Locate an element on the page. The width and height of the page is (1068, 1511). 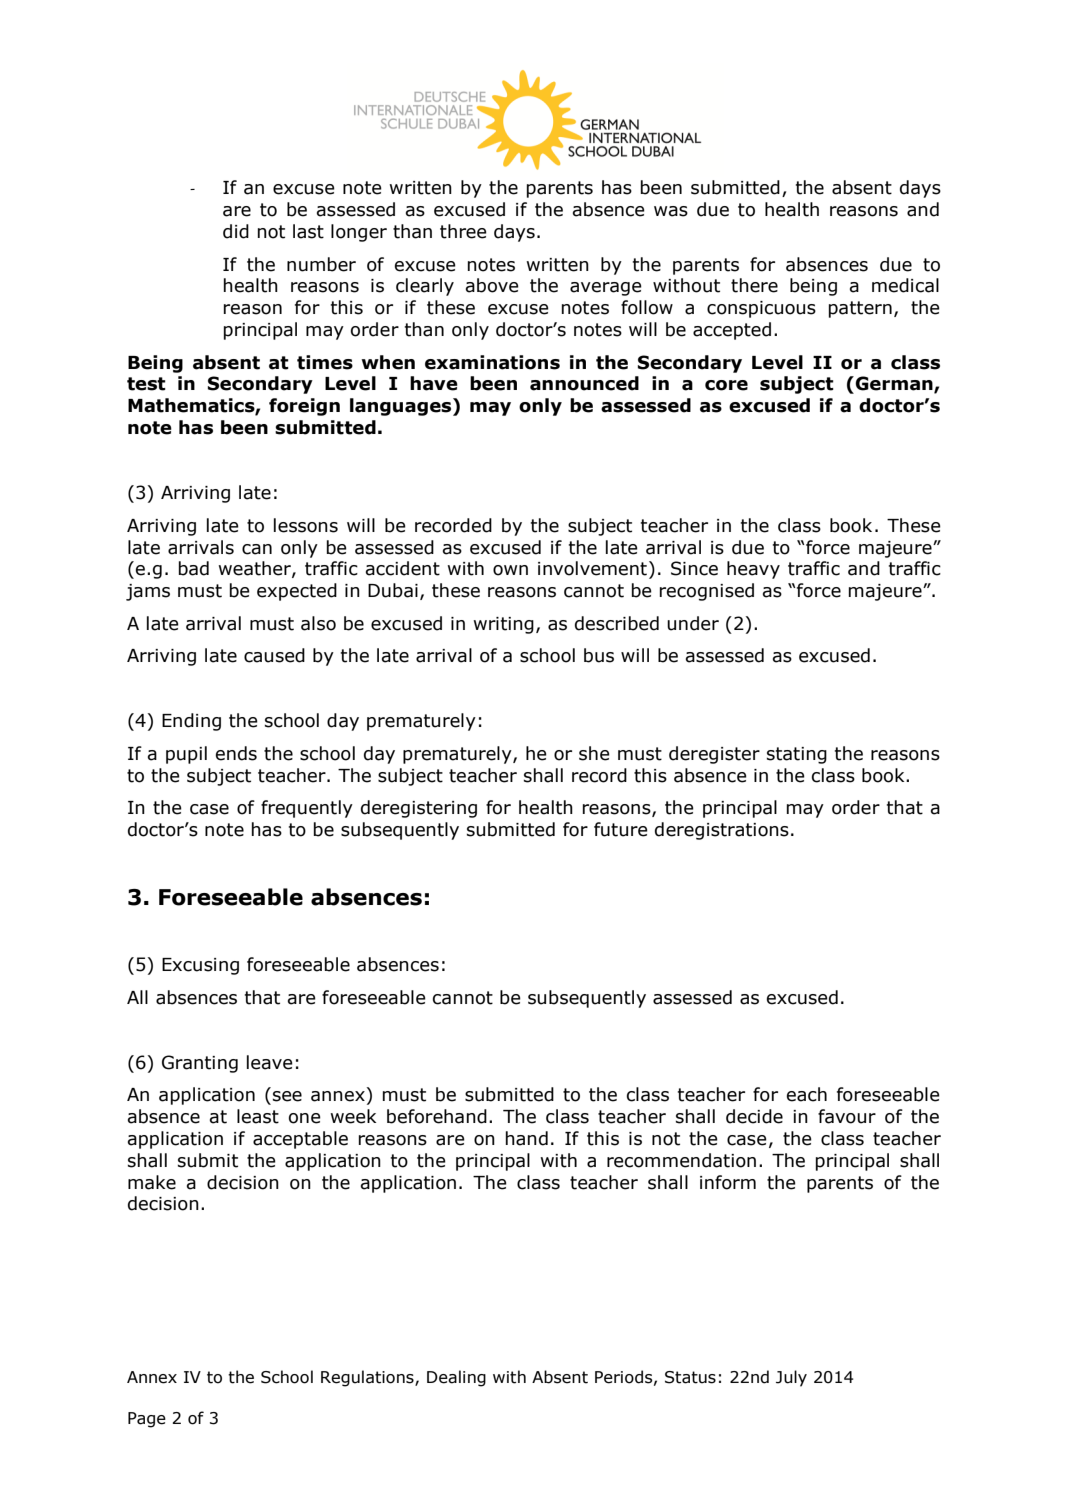
frequently is located at coordinates (307, 809).
